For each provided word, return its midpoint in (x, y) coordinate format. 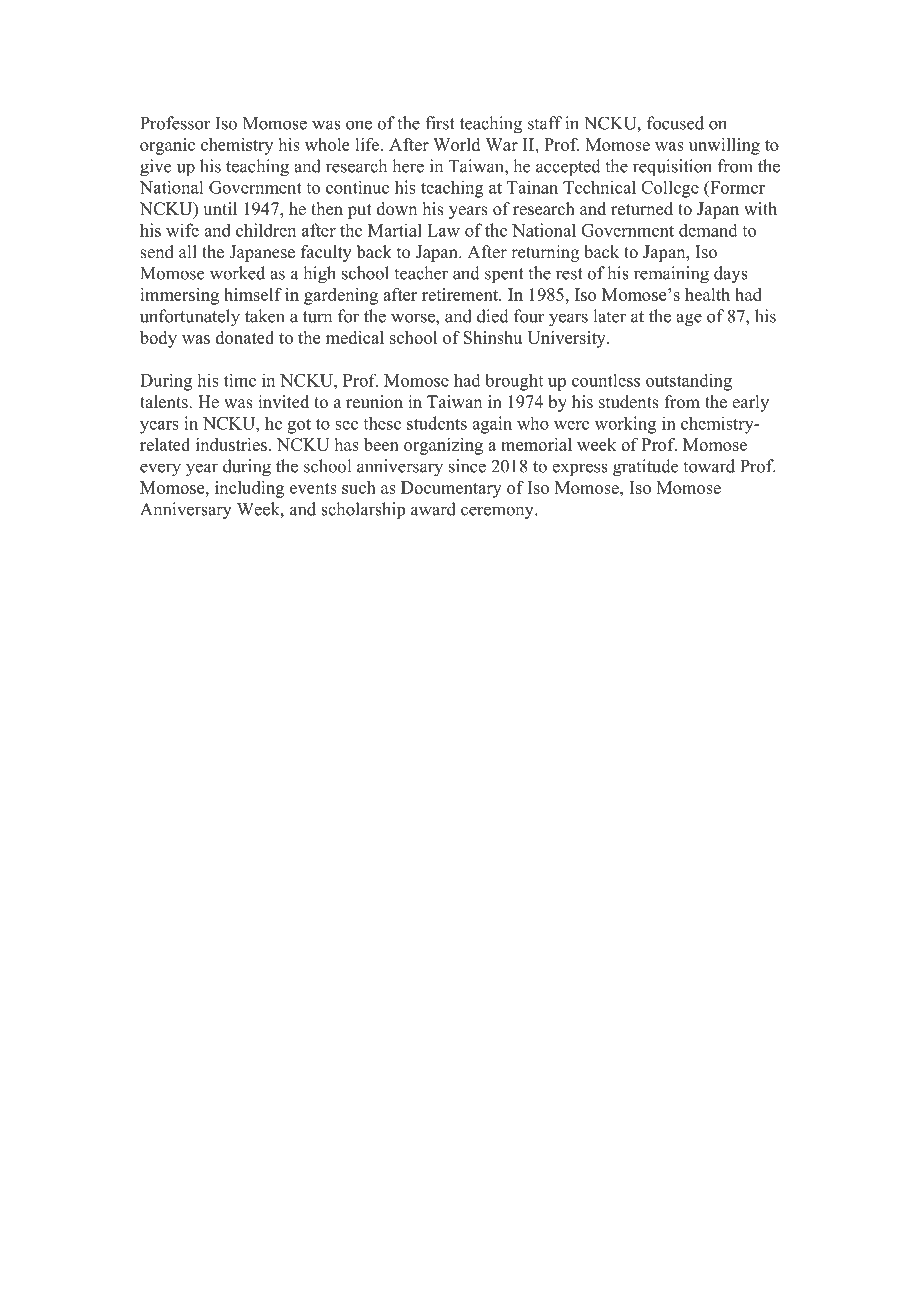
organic (167, 146)
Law (443, 230)
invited (283, 402)
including (249, 489)
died (493, 316)
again (492, 425)
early (750, 403)
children (266, 230)
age (689, 320)
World (456, 144)
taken (265, 316)
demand (708, 230)
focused (675, 123)
